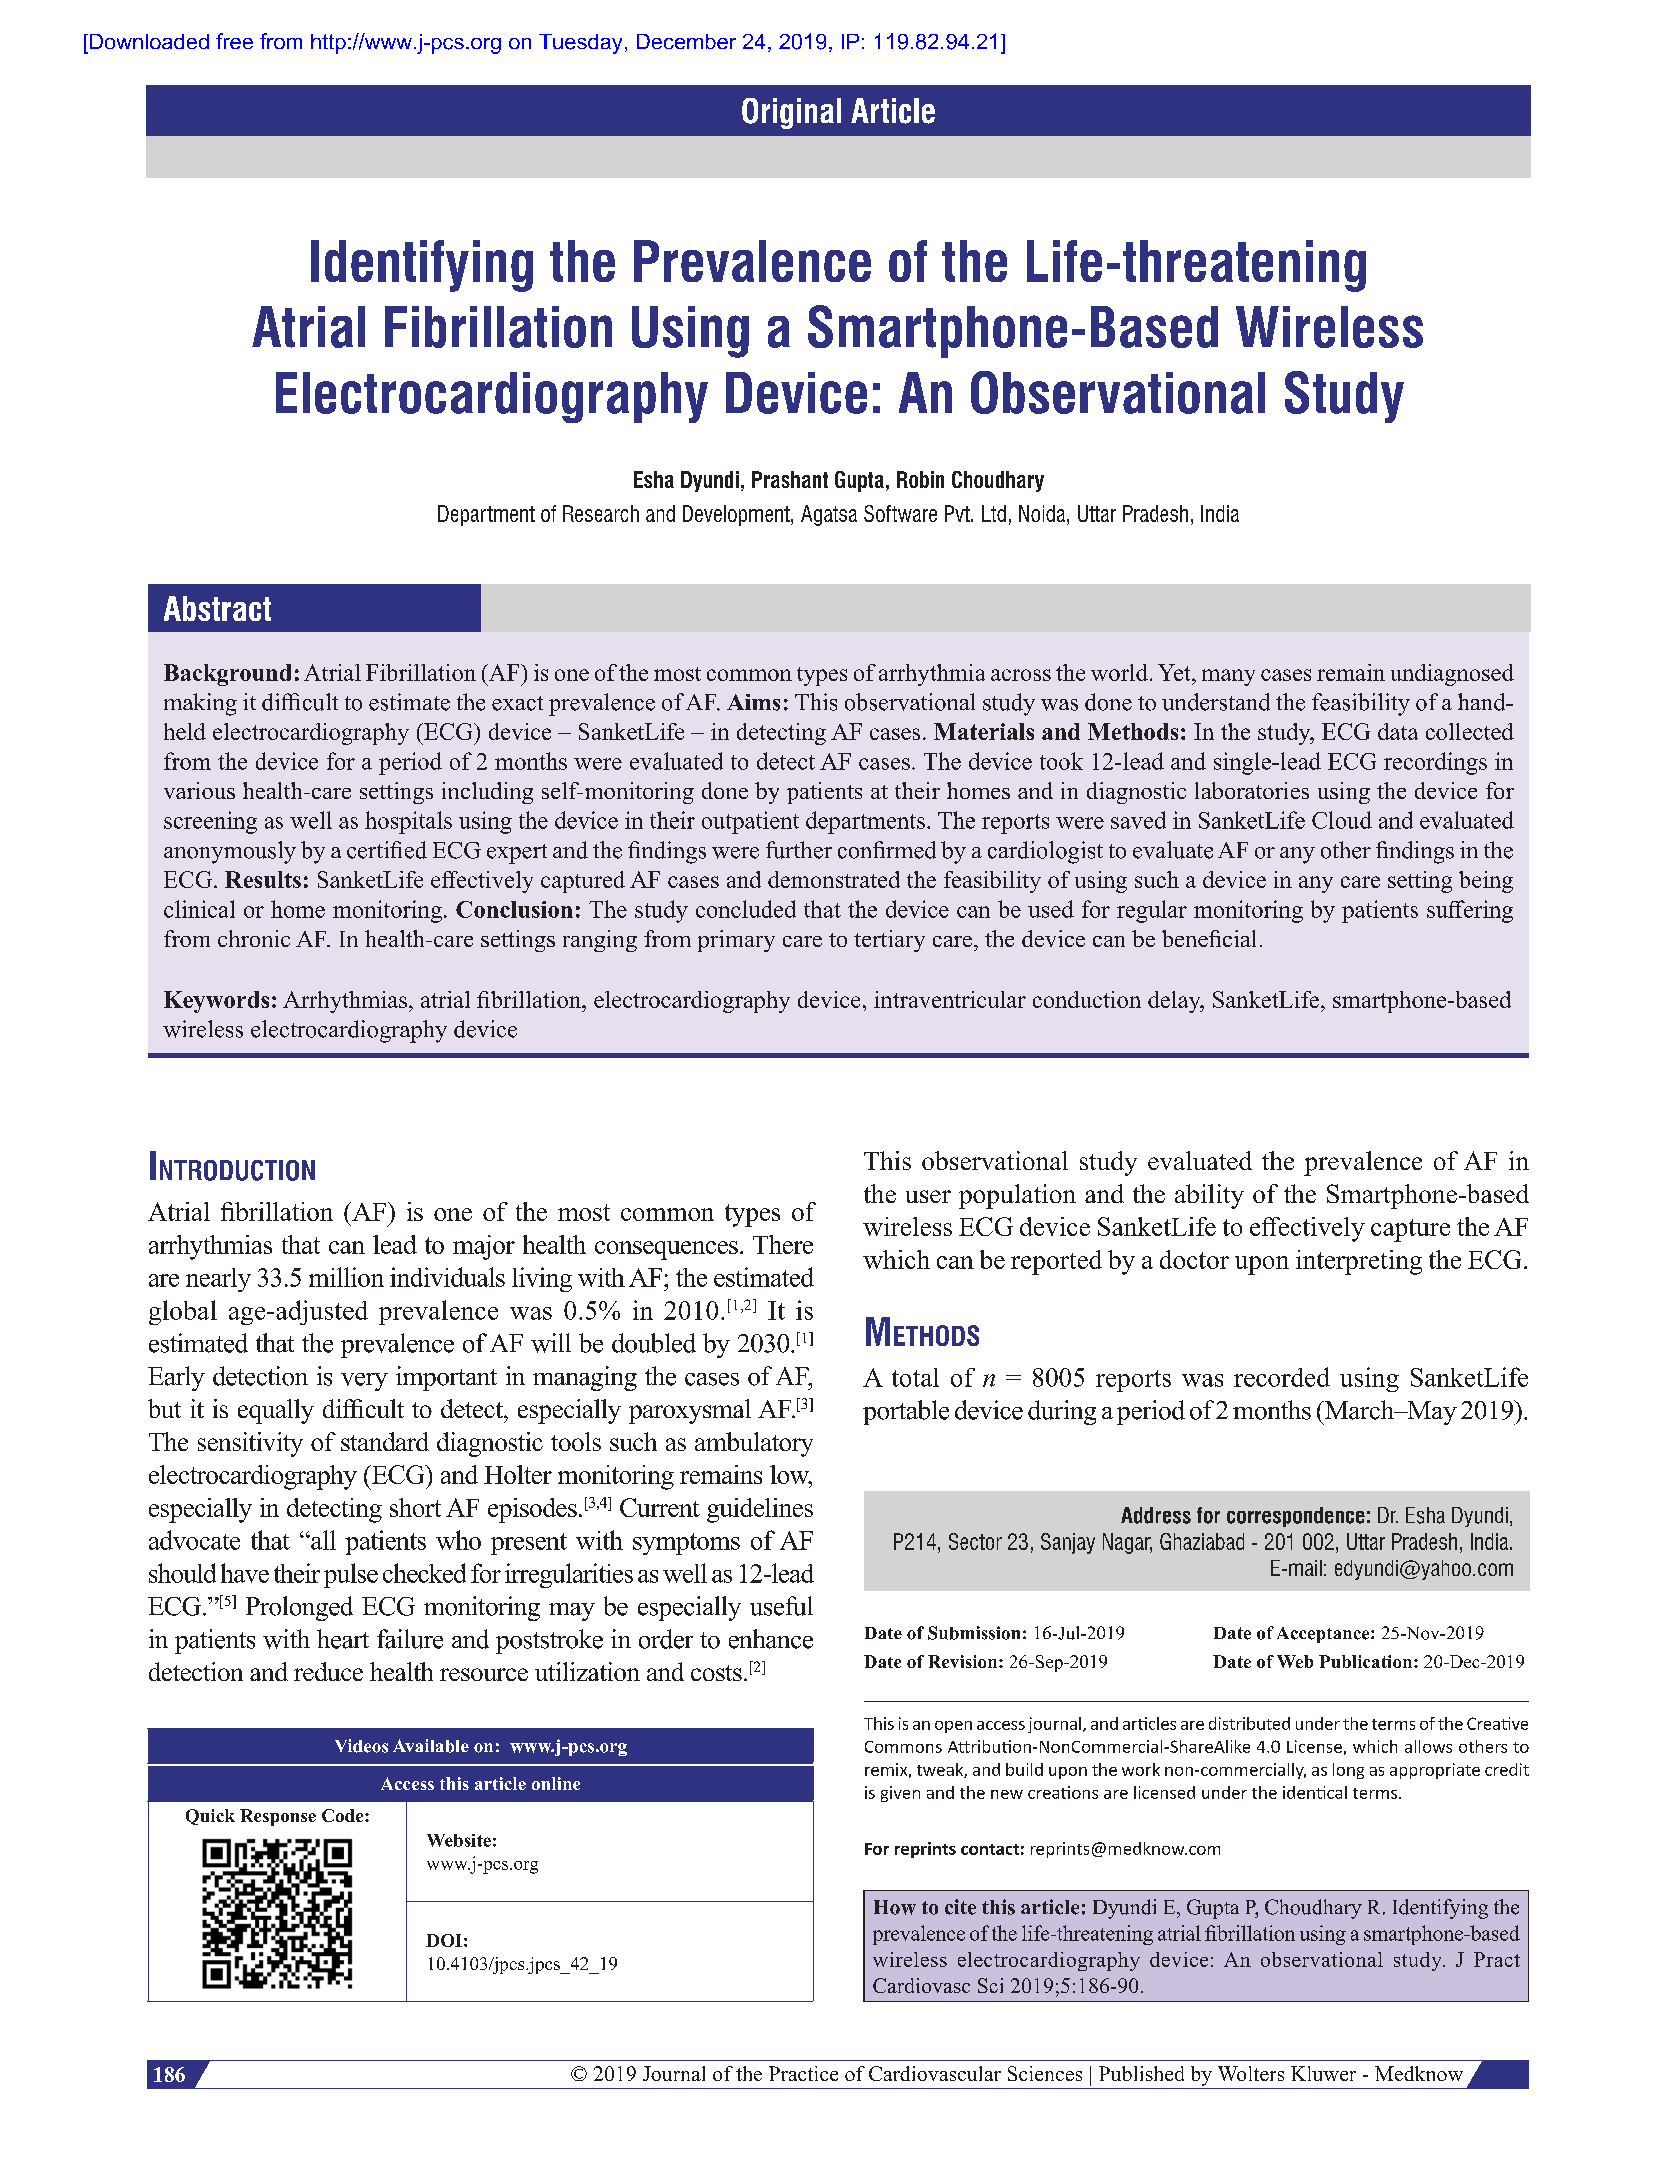 This screenshot has height=2170, width=1677. Describe the element at coordinates (889, 941) in the screenshot. I see `tertiary` at that location.
